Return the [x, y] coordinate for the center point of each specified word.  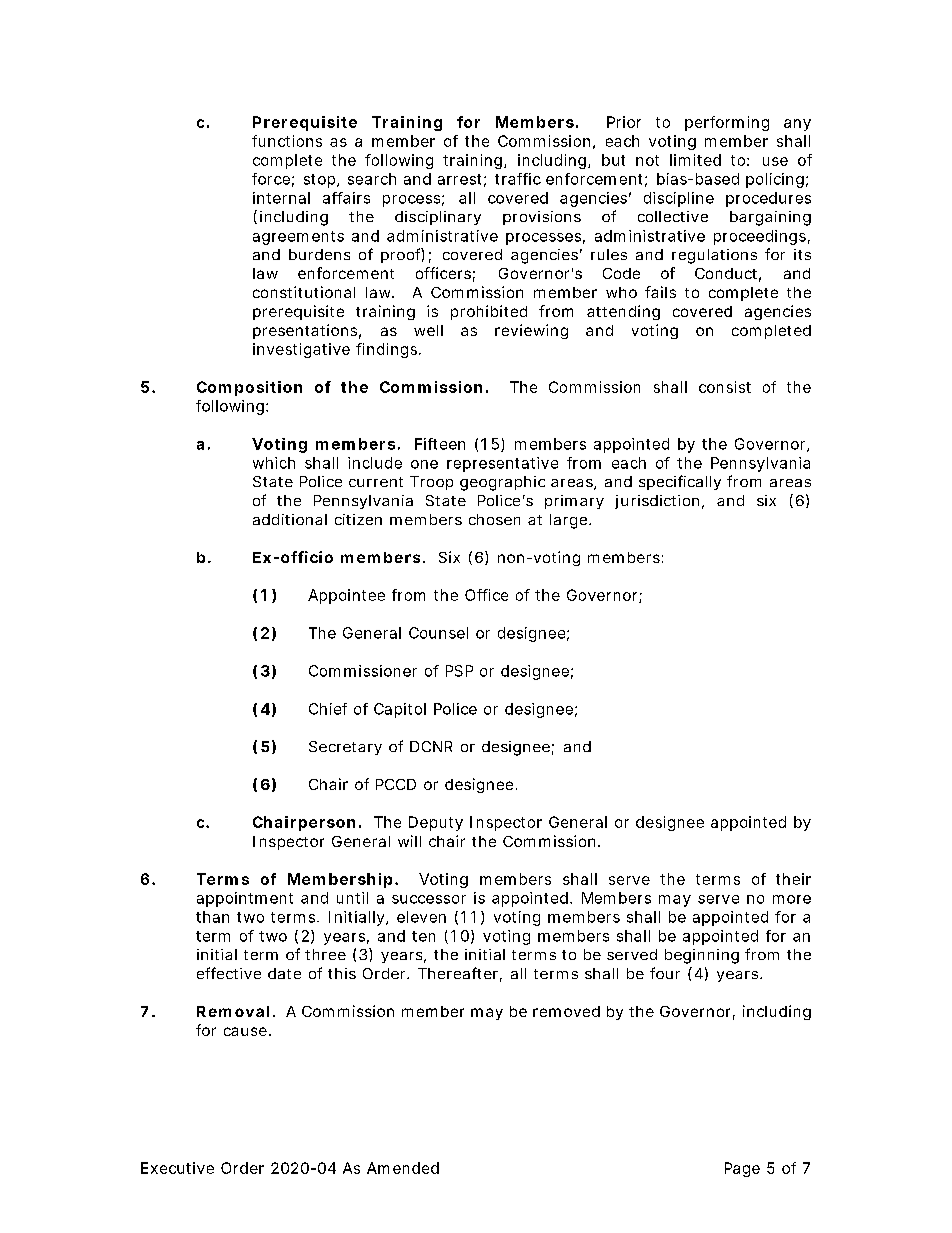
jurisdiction [657, 502]
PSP [459, 671]
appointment [245, 899]
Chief [328, 709]
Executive [177, 1168]
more [792, 899]
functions [287, 141]
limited [695, 160]
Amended [403, 1168]
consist [725, 387]
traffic [518, 179]
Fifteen [440, 444]
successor [429, 899]
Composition [249, 388]
